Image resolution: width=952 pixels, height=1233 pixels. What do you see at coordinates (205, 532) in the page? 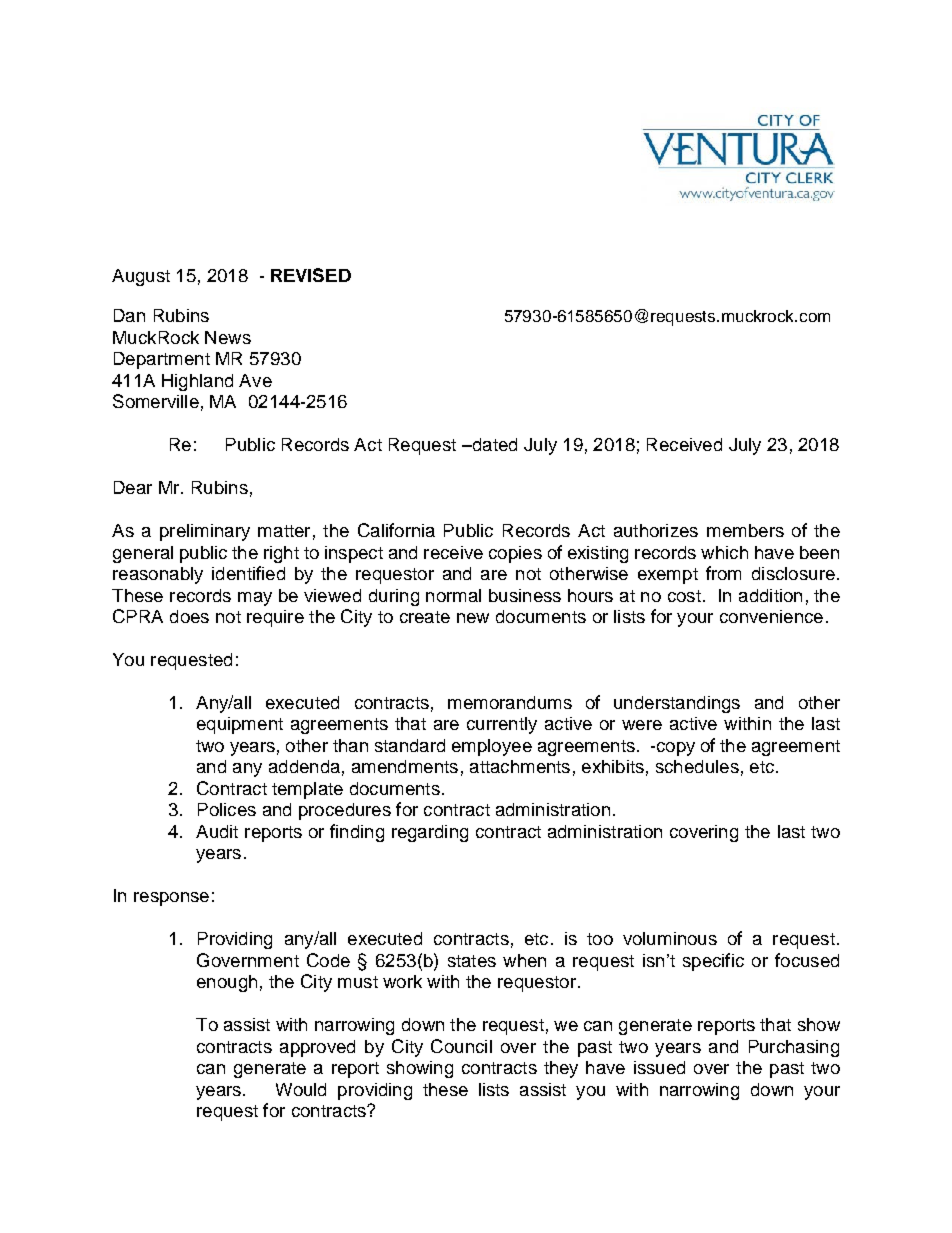
I see `preliminary` at bounding box center [205, 532].
